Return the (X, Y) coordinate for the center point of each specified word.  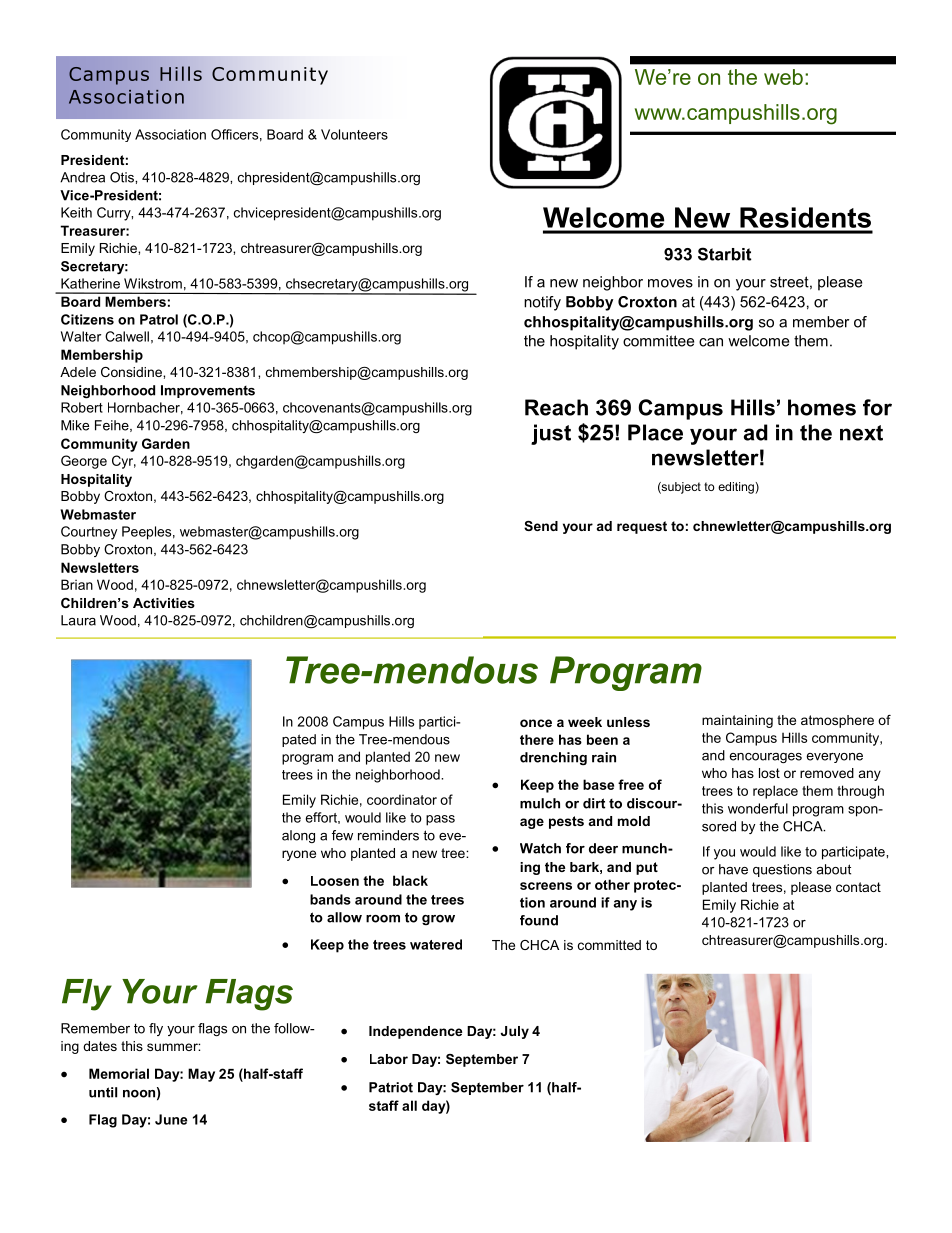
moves (670, 283)
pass (440, 820)
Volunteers (354, 134)
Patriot (391, 1087)
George (84, 462)
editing (737, 488)
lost (769, 773)
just (551, 434)
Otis (123, 177)
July (515, 1032)
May (201, 1075)
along (298, 836)
